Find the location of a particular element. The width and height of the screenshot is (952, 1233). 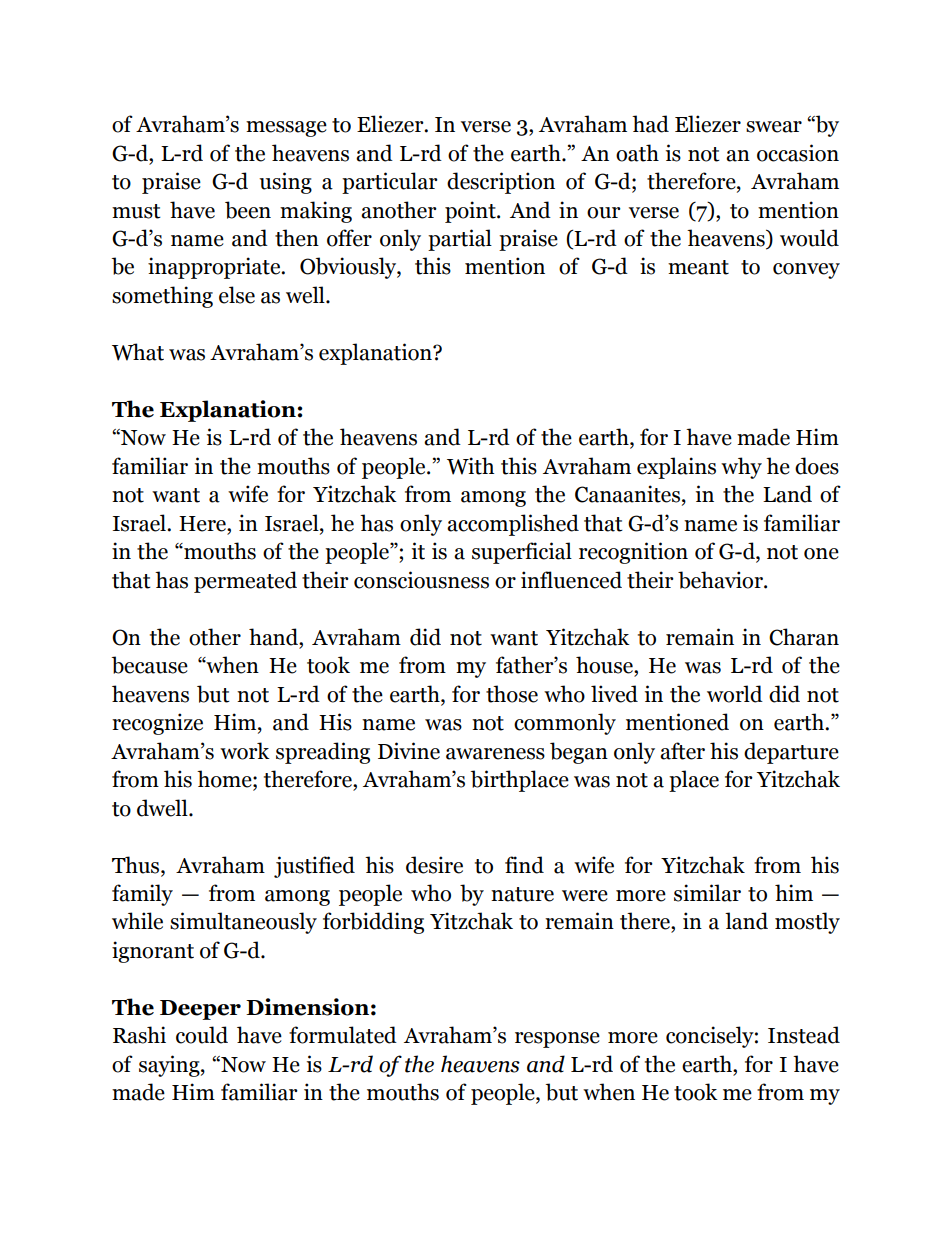

consciousness is located at coordinates (421, 580).
